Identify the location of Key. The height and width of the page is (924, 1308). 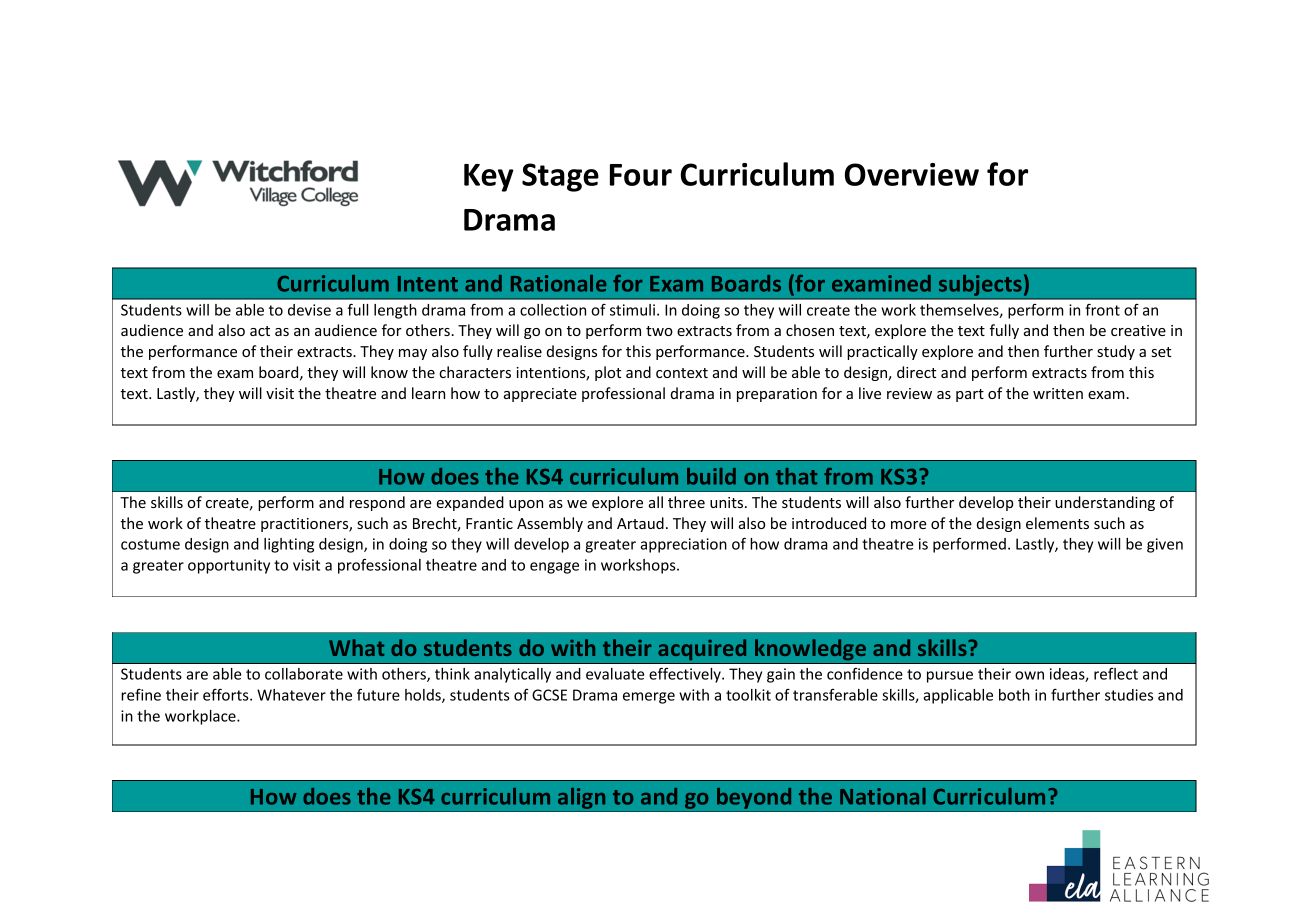
(489, 178).
